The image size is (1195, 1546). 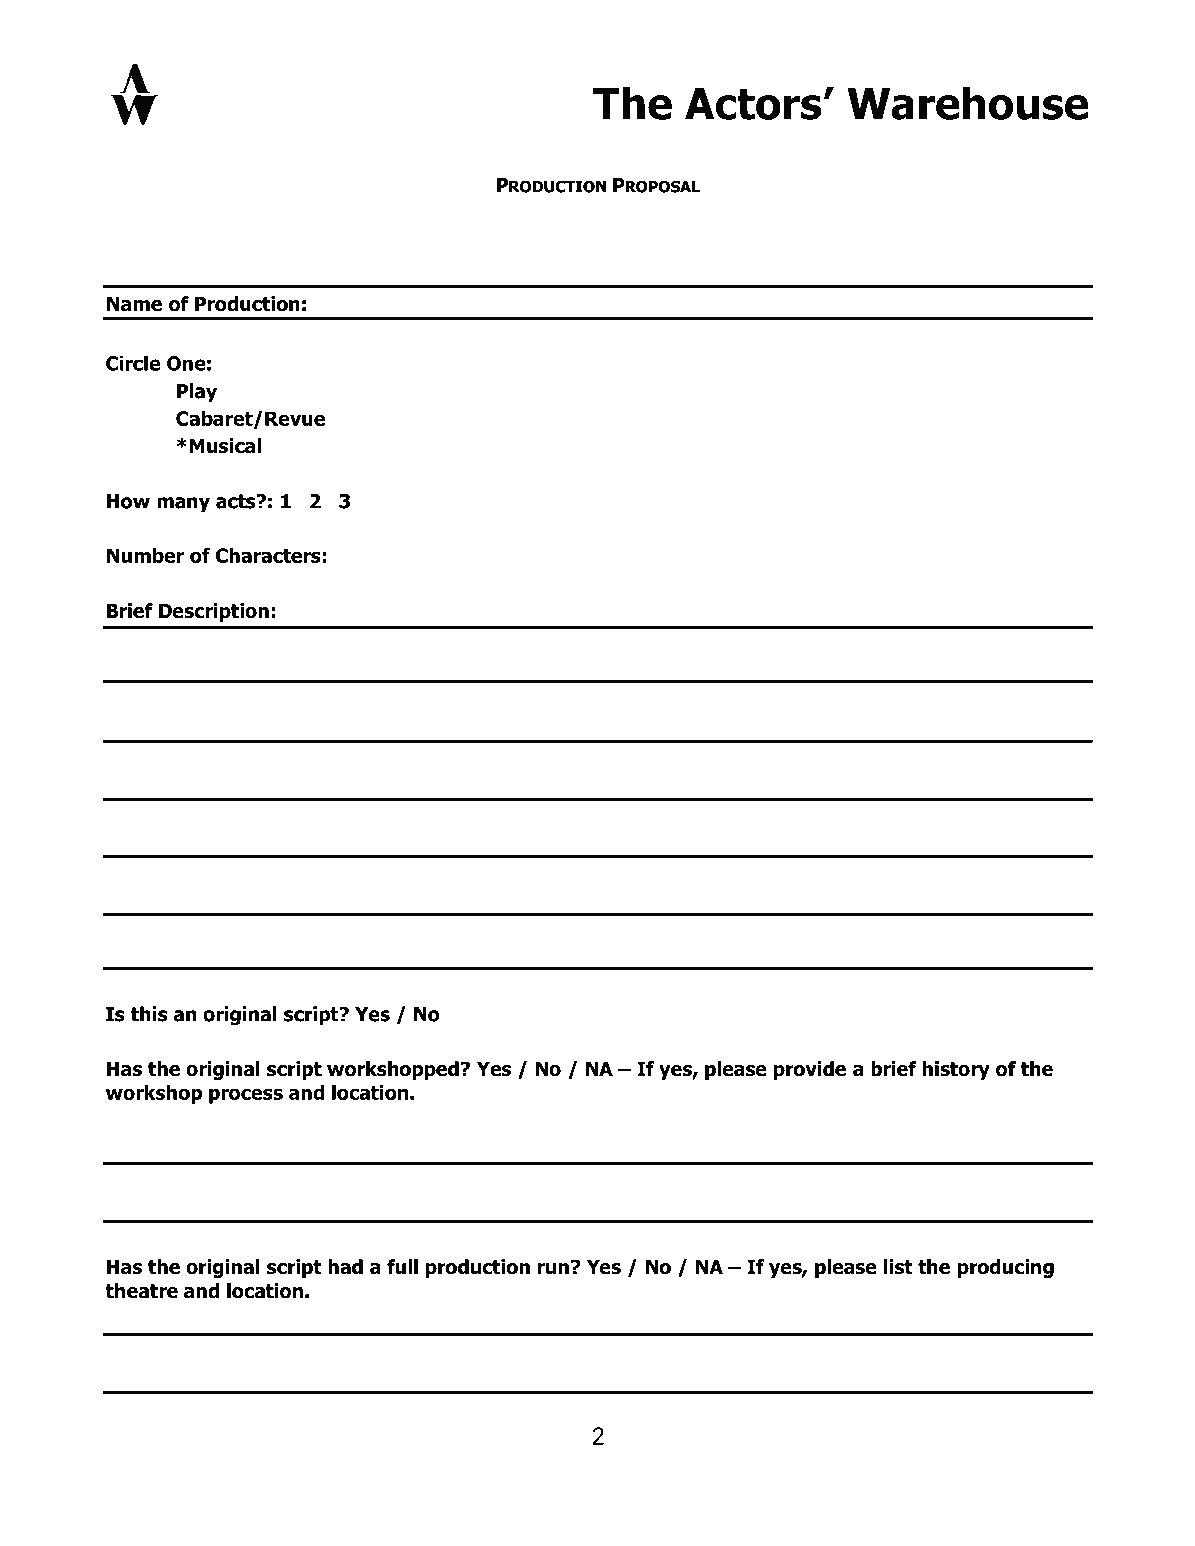 I want to click on history, so click(x=956, y=1070).
